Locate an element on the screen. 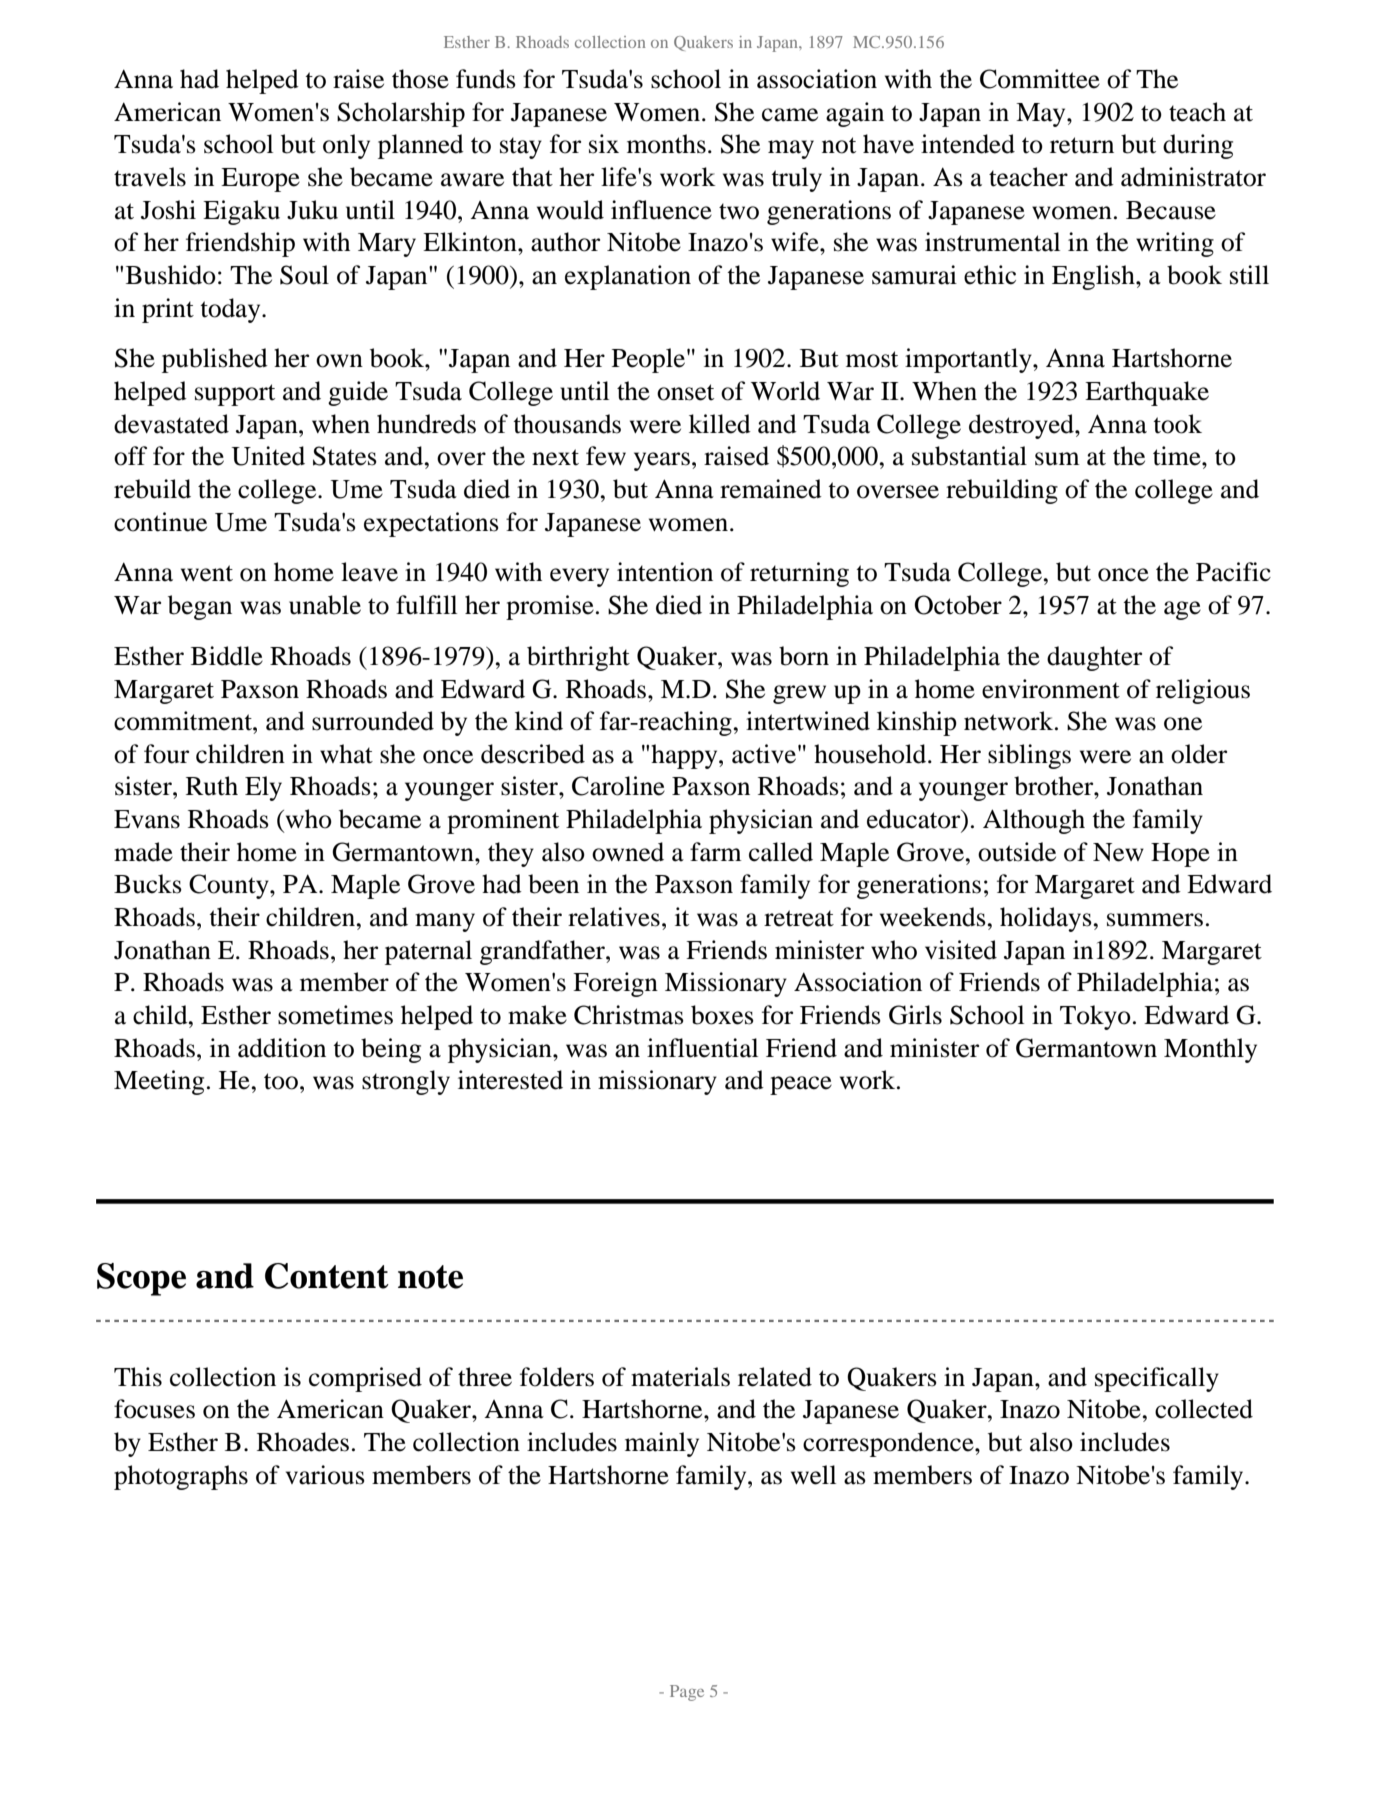 The width and height of the screenshot is (1388, 1796). various is located at coordinates (325, 1475).
